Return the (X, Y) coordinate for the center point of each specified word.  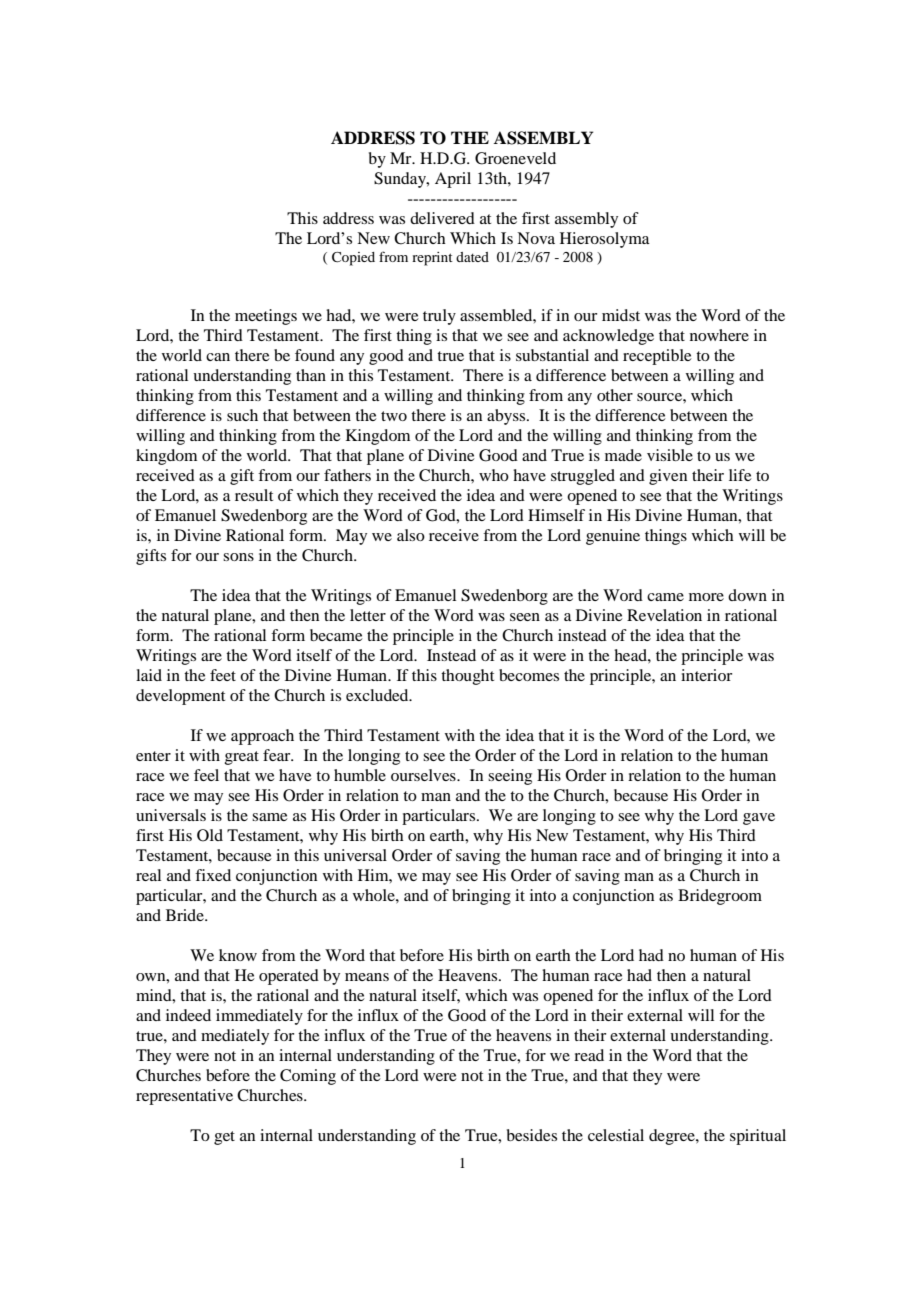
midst (621, 315)
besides (532, 1135)
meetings (266, 317)
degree (673, 1137)
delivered (442, 218)
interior (706, 675)
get (224, 1138)
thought (467, 677)
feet (223, 675)
